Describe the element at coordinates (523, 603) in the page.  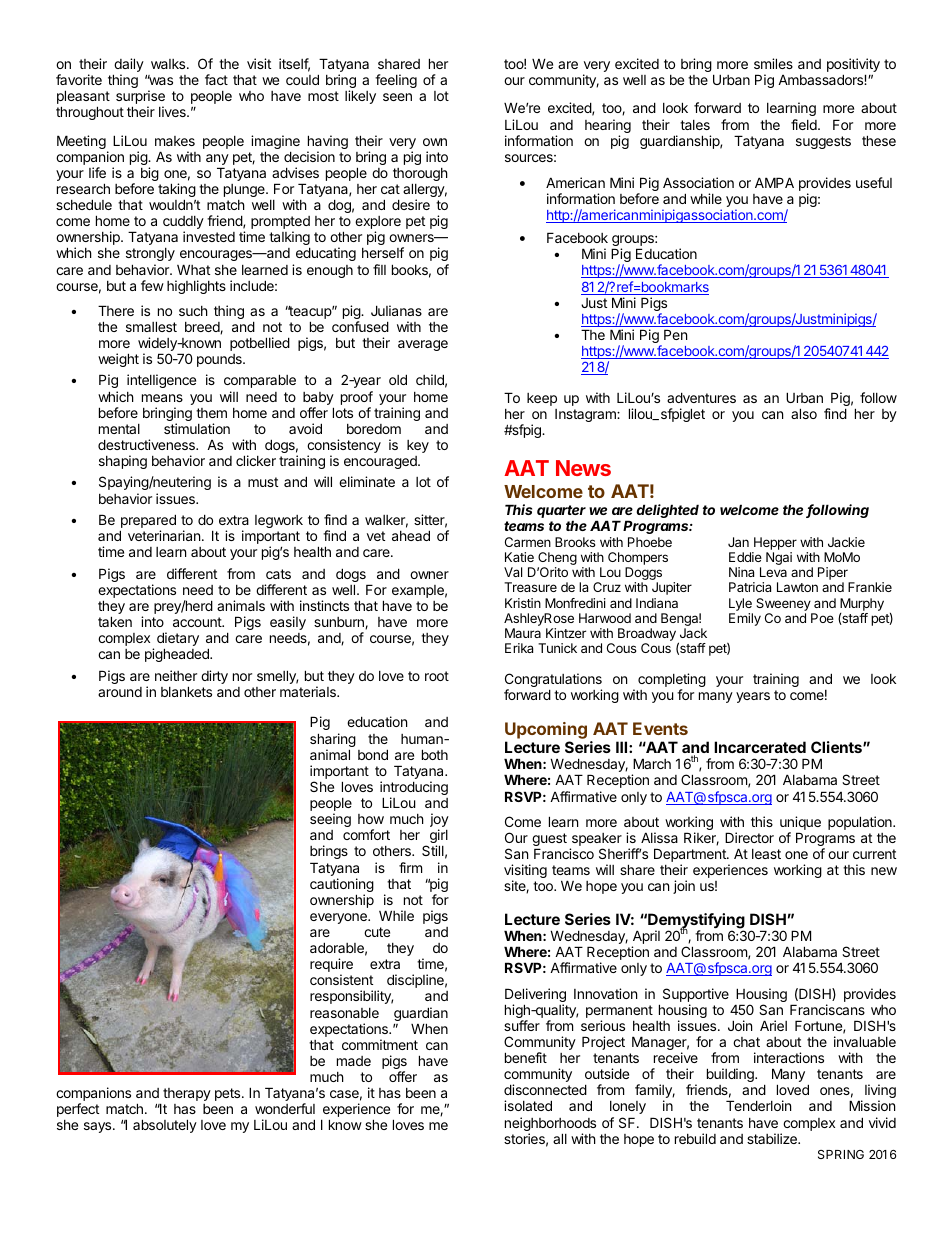
I see `Kristin` at that location.
